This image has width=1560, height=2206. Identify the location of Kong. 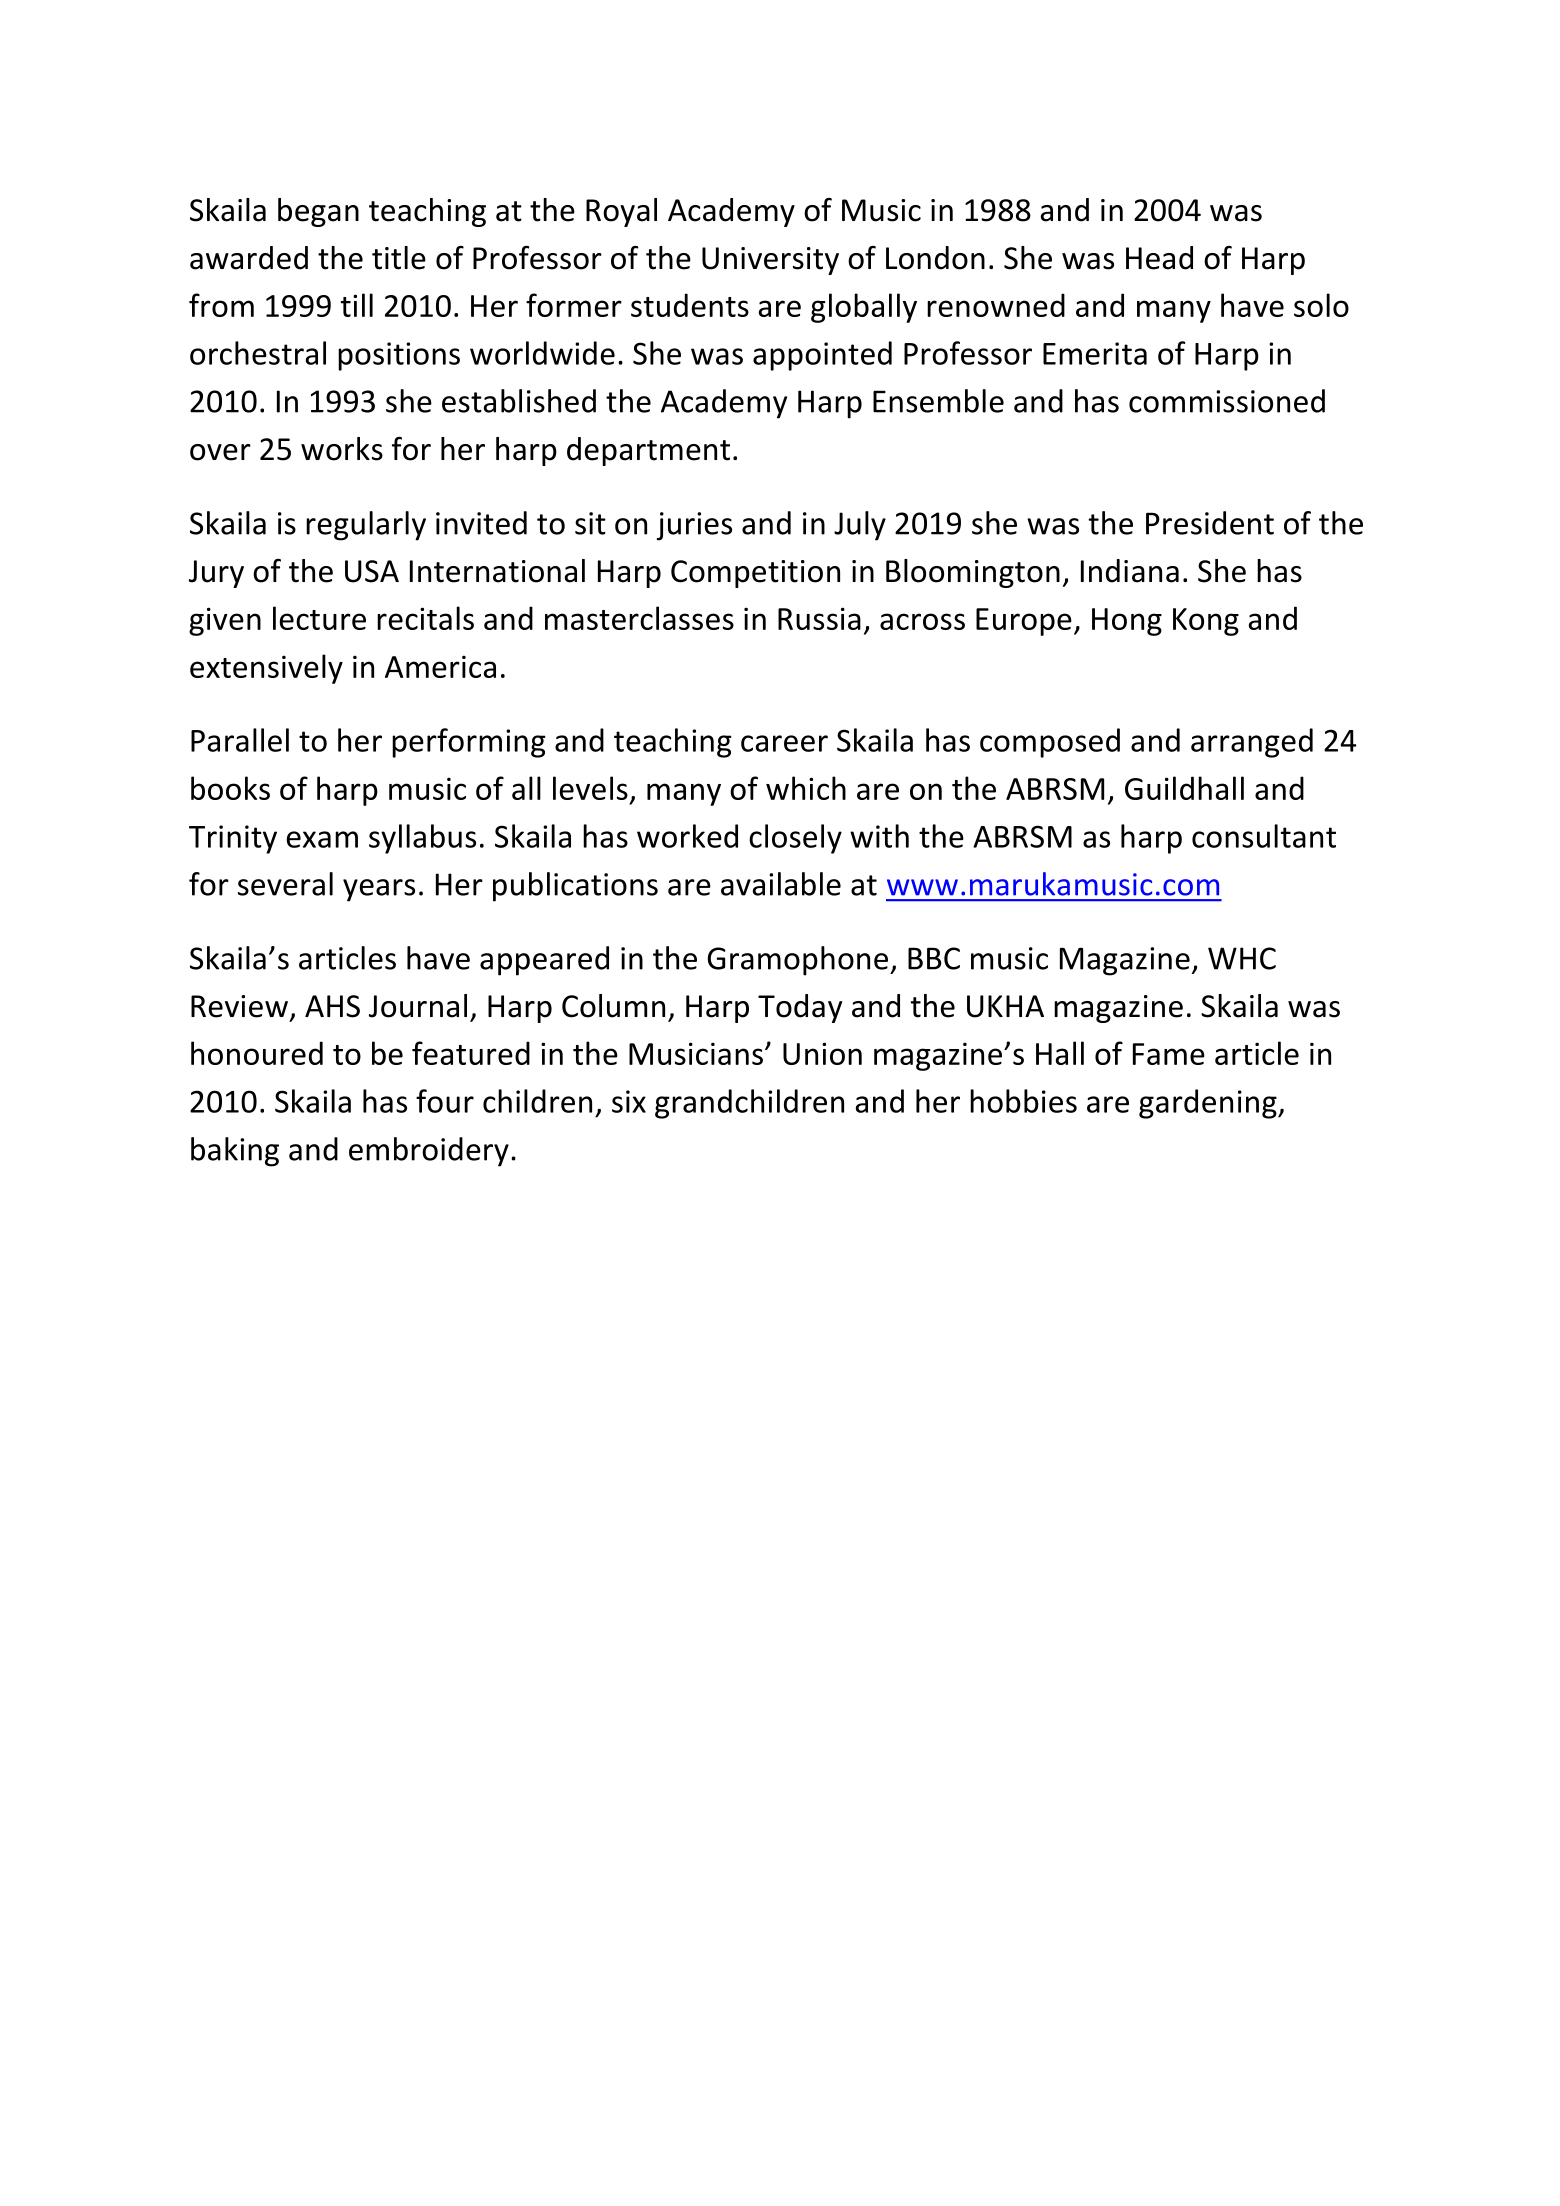
(1206, 622).
